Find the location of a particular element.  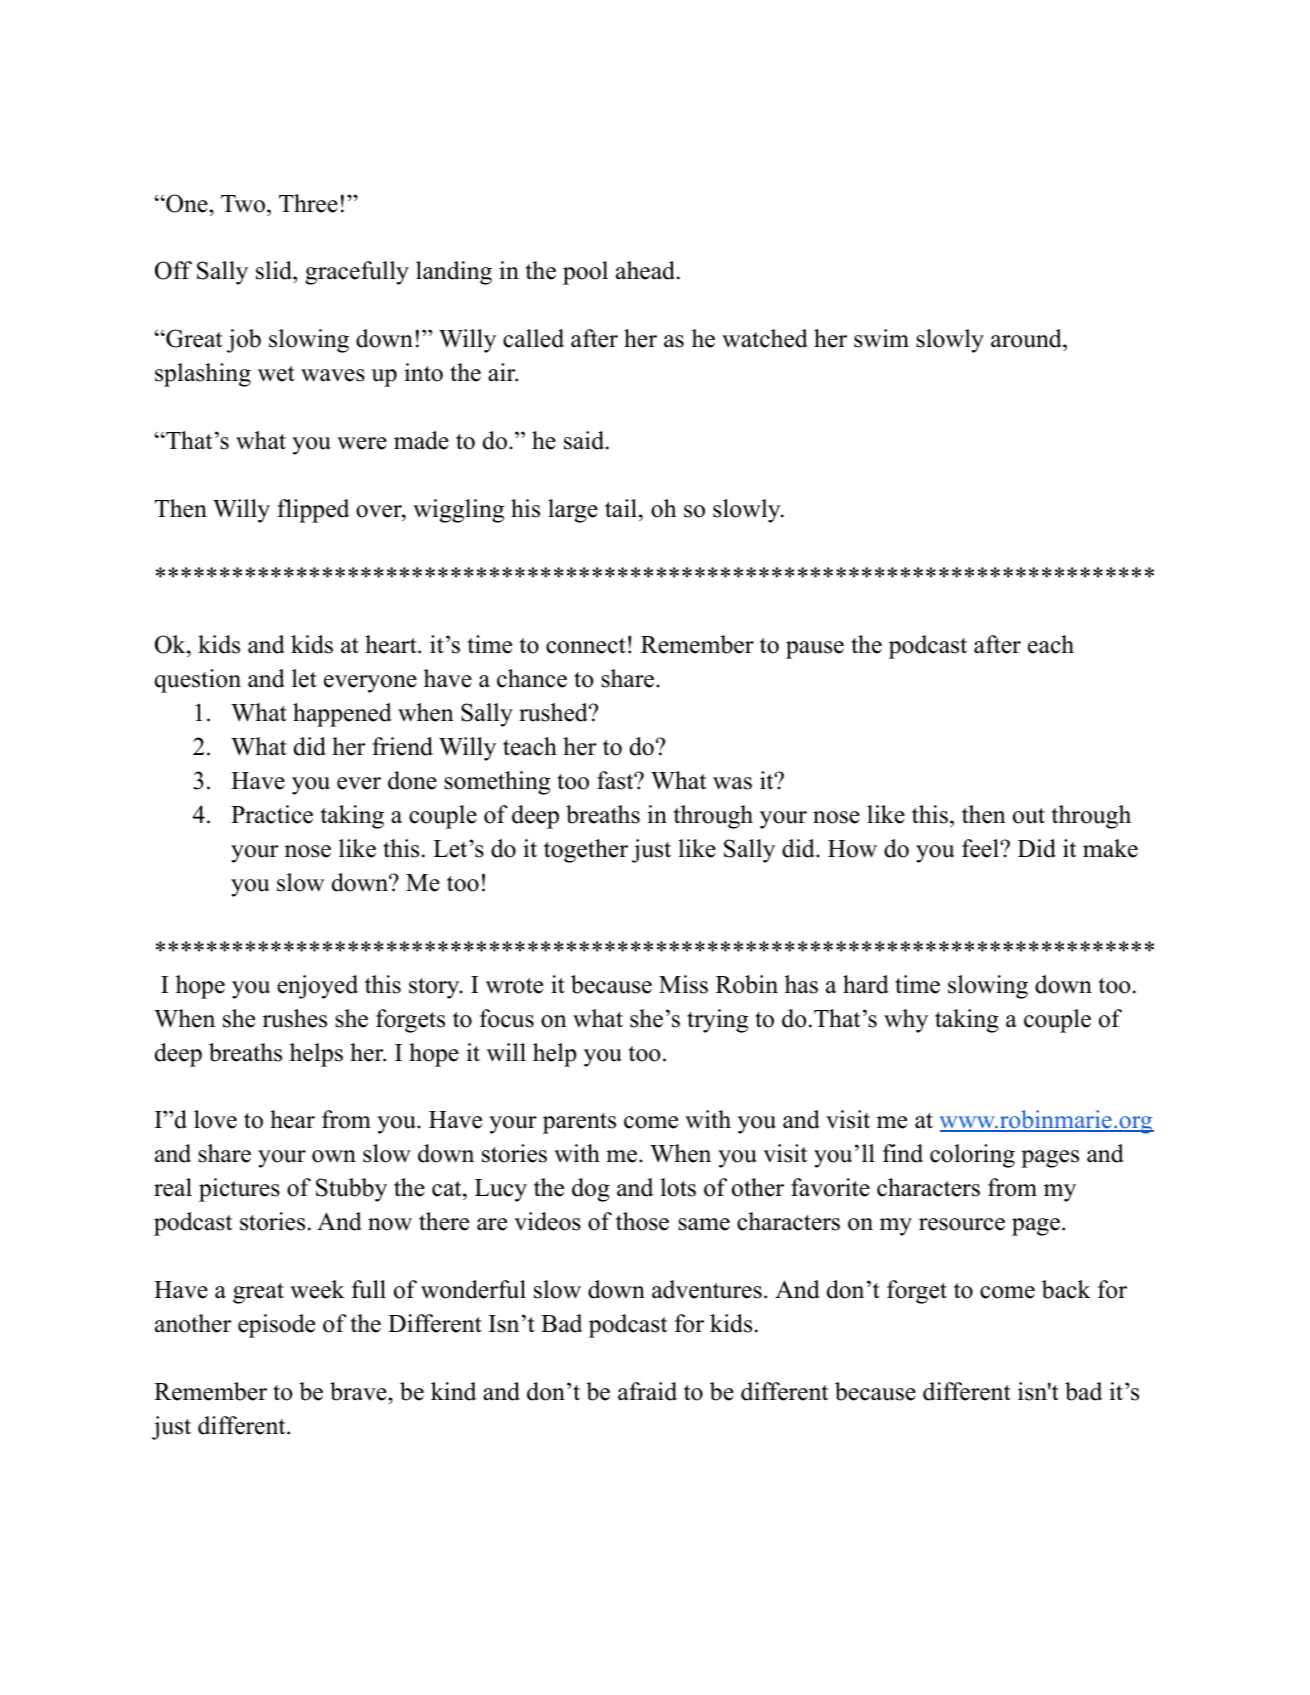

Practice is located at coordinates (272, 814).
